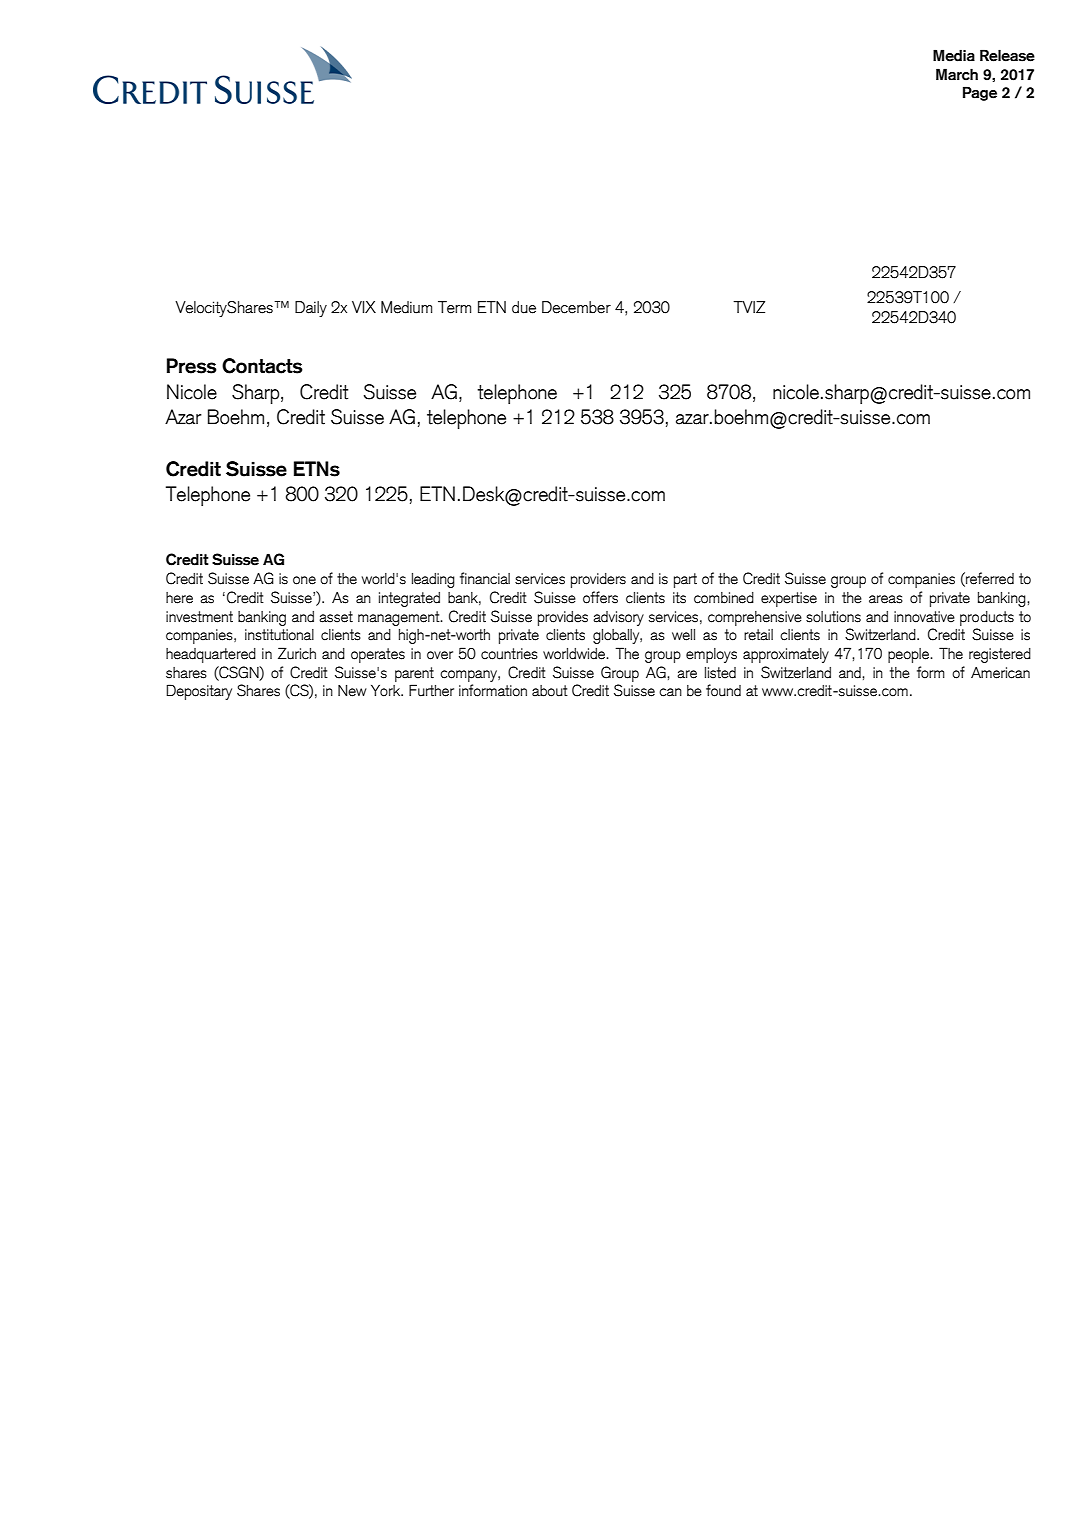  Describe the element at coordinates (262, 366) in the document. I see `Contacts` at that location.
